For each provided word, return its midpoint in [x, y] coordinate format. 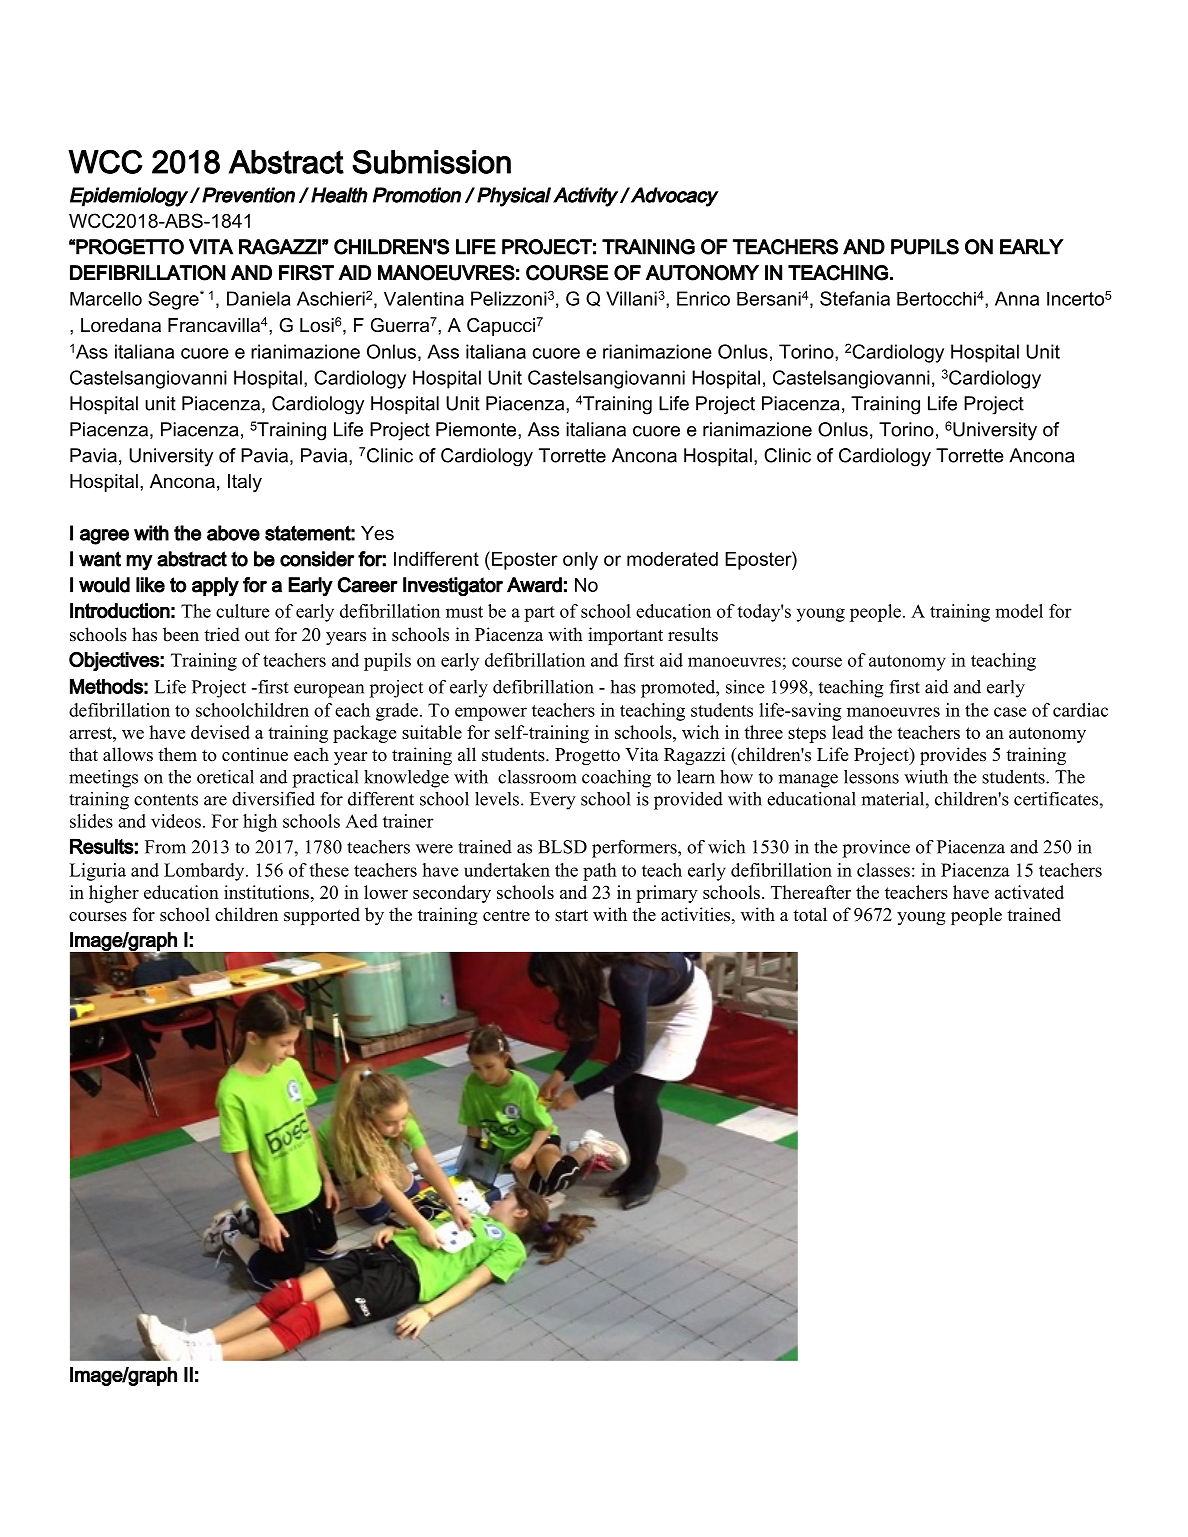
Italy [245, 483]
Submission [431, 161]
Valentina [424, 299]
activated [1029, 892]
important [625, 636]
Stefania [855, 298]
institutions [266, 892]
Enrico [703, 298]
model [1019, 611]
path [600, 872]
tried [222, 634]
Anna [1017, 298]
